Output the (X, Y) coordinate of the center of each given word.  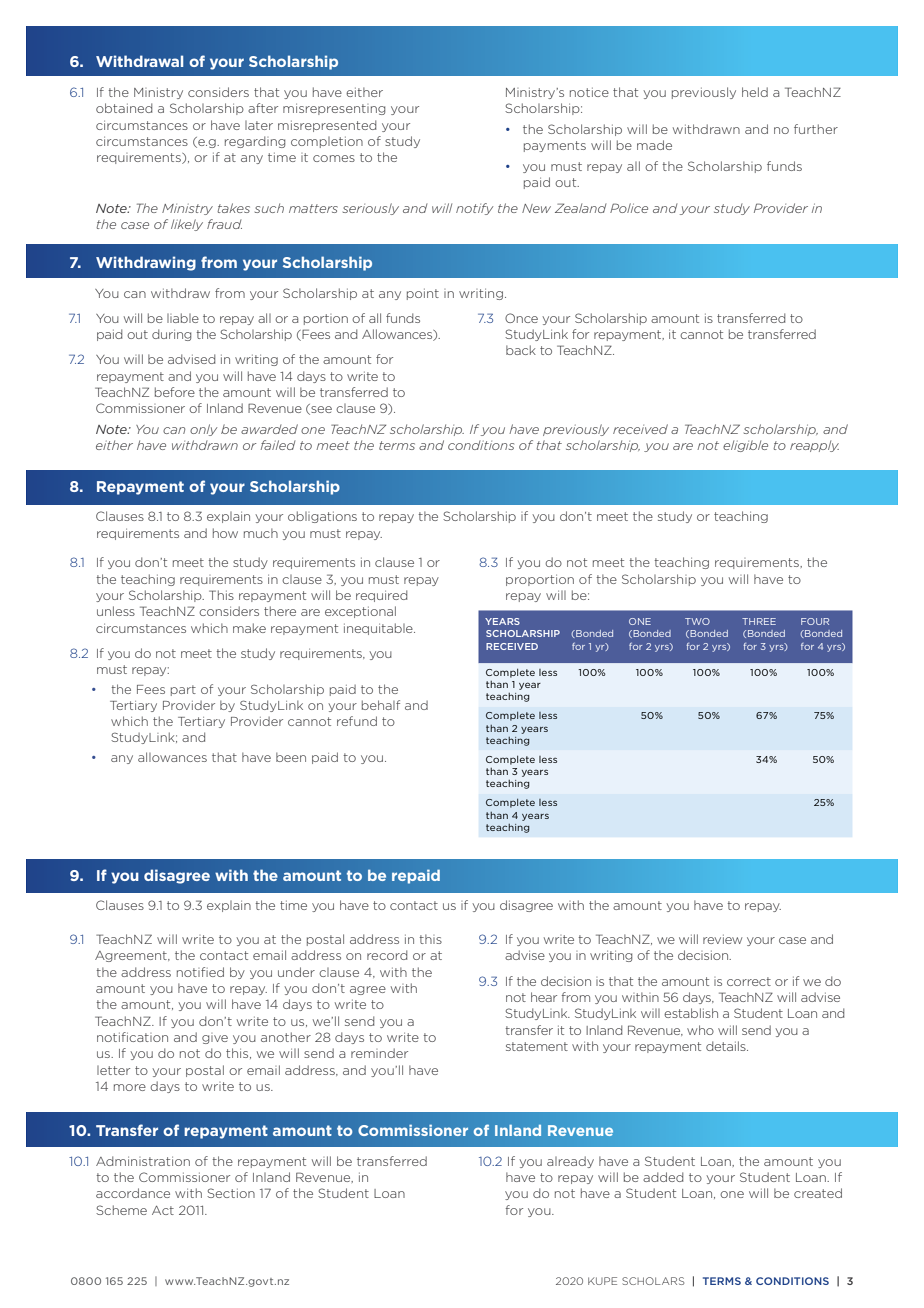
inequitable (379, 629)
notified (200, 972)
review (722, 939)
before (175, 392)
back (521, 350)
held (755, 92)
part (183, 690)
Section (231, 1193)
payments (555, 146)
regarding (255, 142)
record (387, 955)
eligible (745, 446)
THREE (759, 621)
